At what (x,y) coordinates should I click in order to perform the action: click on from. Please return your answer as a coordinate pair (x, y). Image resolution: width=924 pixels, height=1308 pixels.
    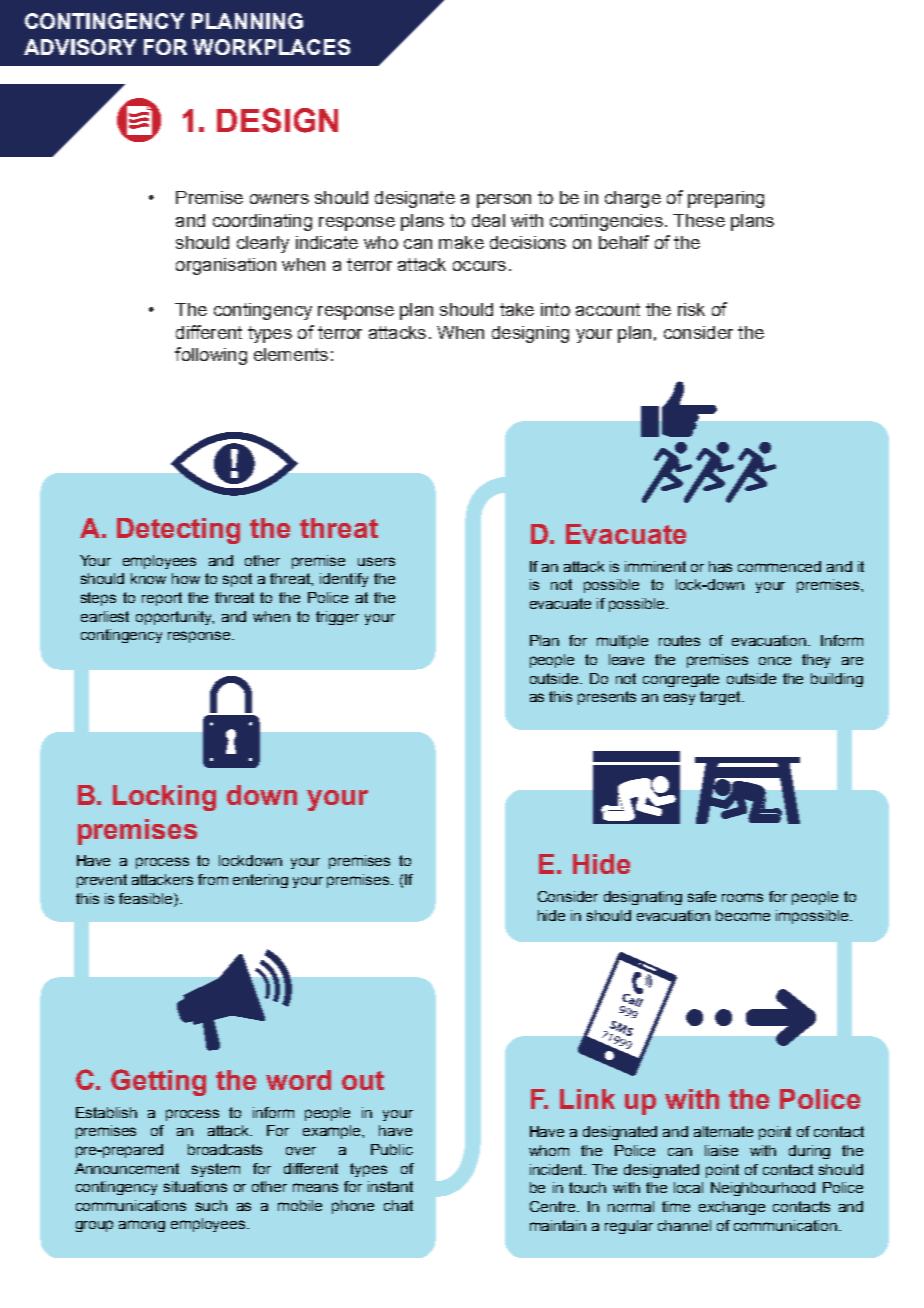
    Looking at the image, I should click on (213, 879).
